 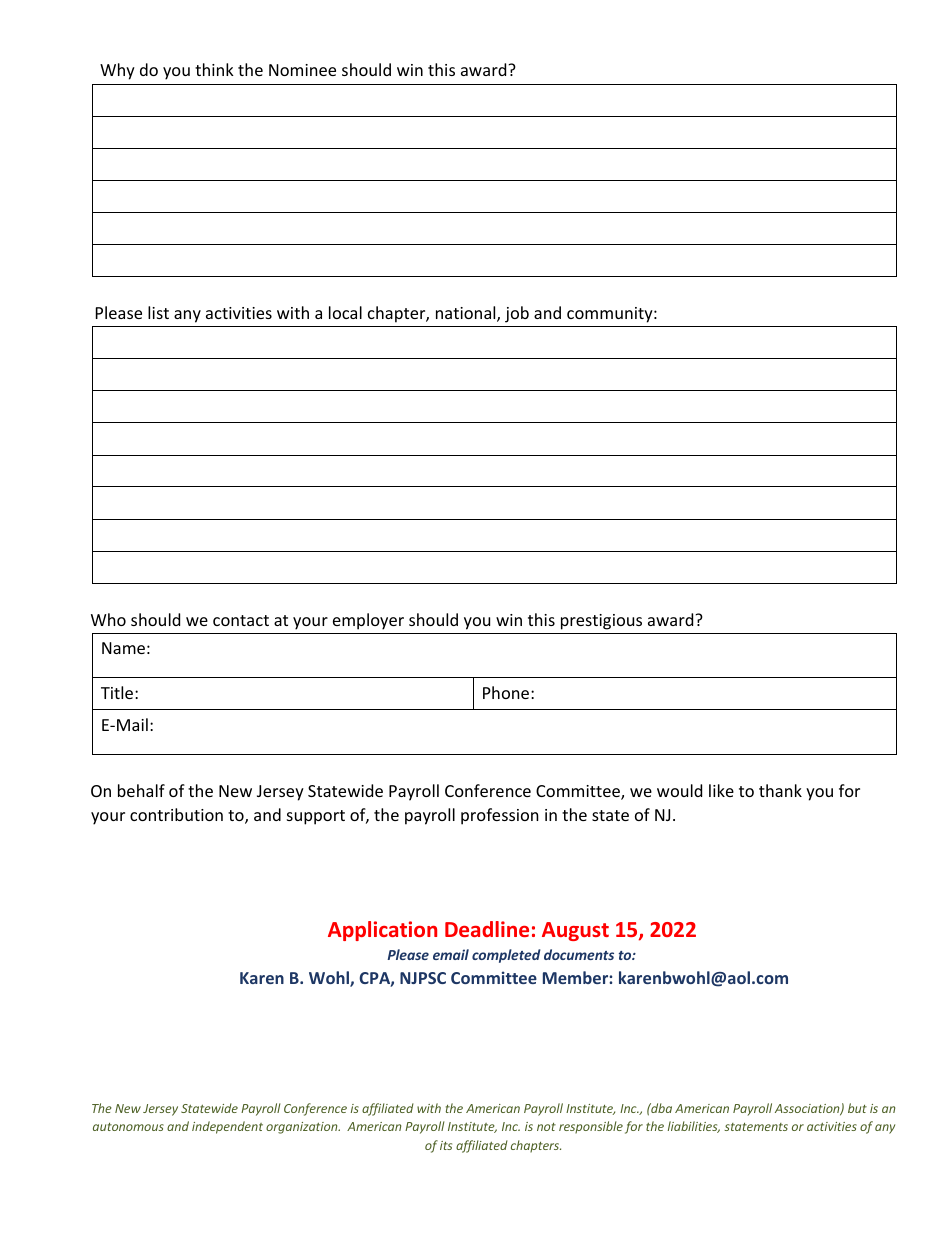 What do you see at coordinates (467, 314) in the image?
I see `national` at bounding box center [467, 314].
